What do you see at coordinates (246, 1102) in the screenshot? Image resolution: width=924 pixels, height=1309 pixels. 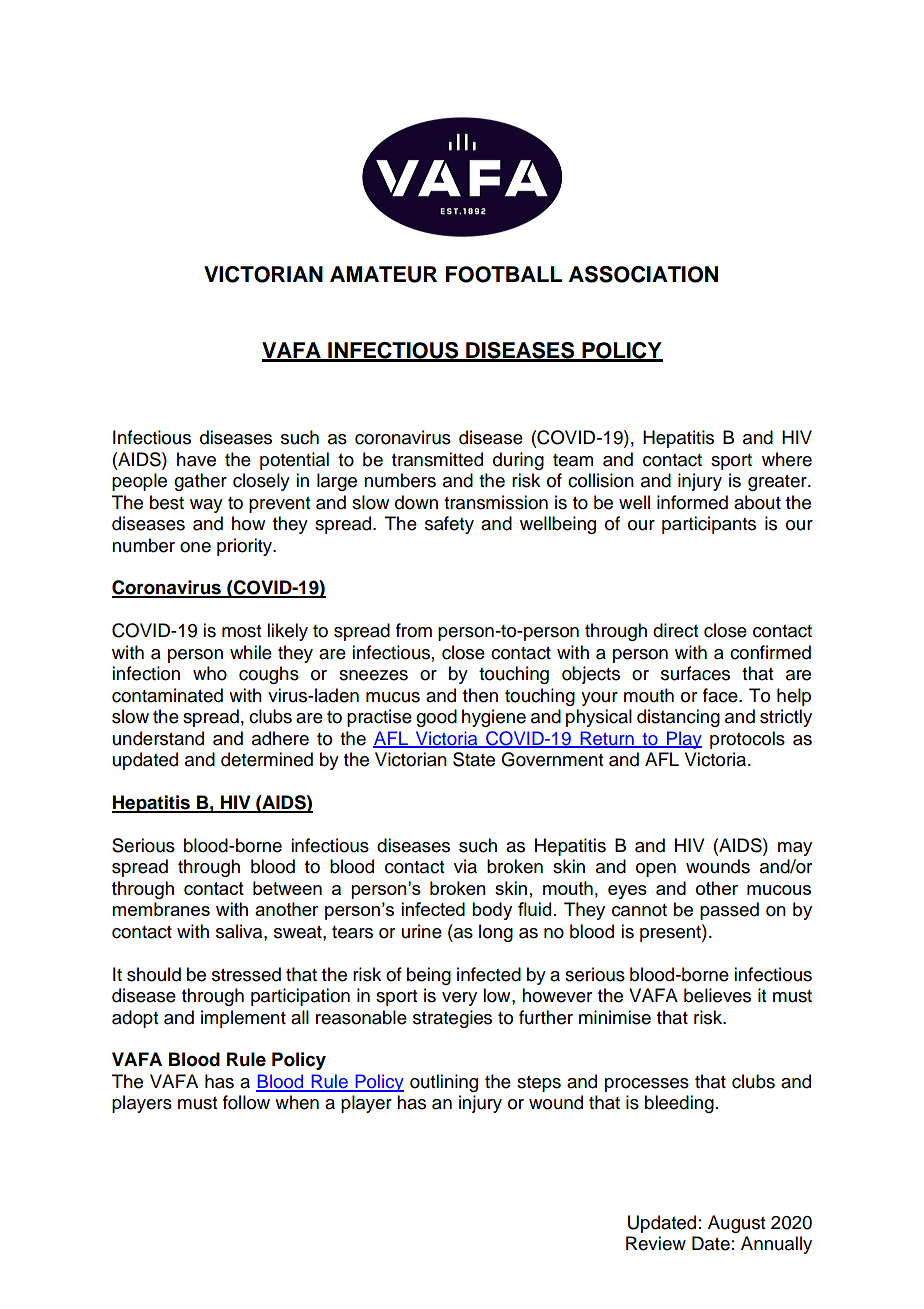 I see `follow` at bounding box center [246, 1102].
